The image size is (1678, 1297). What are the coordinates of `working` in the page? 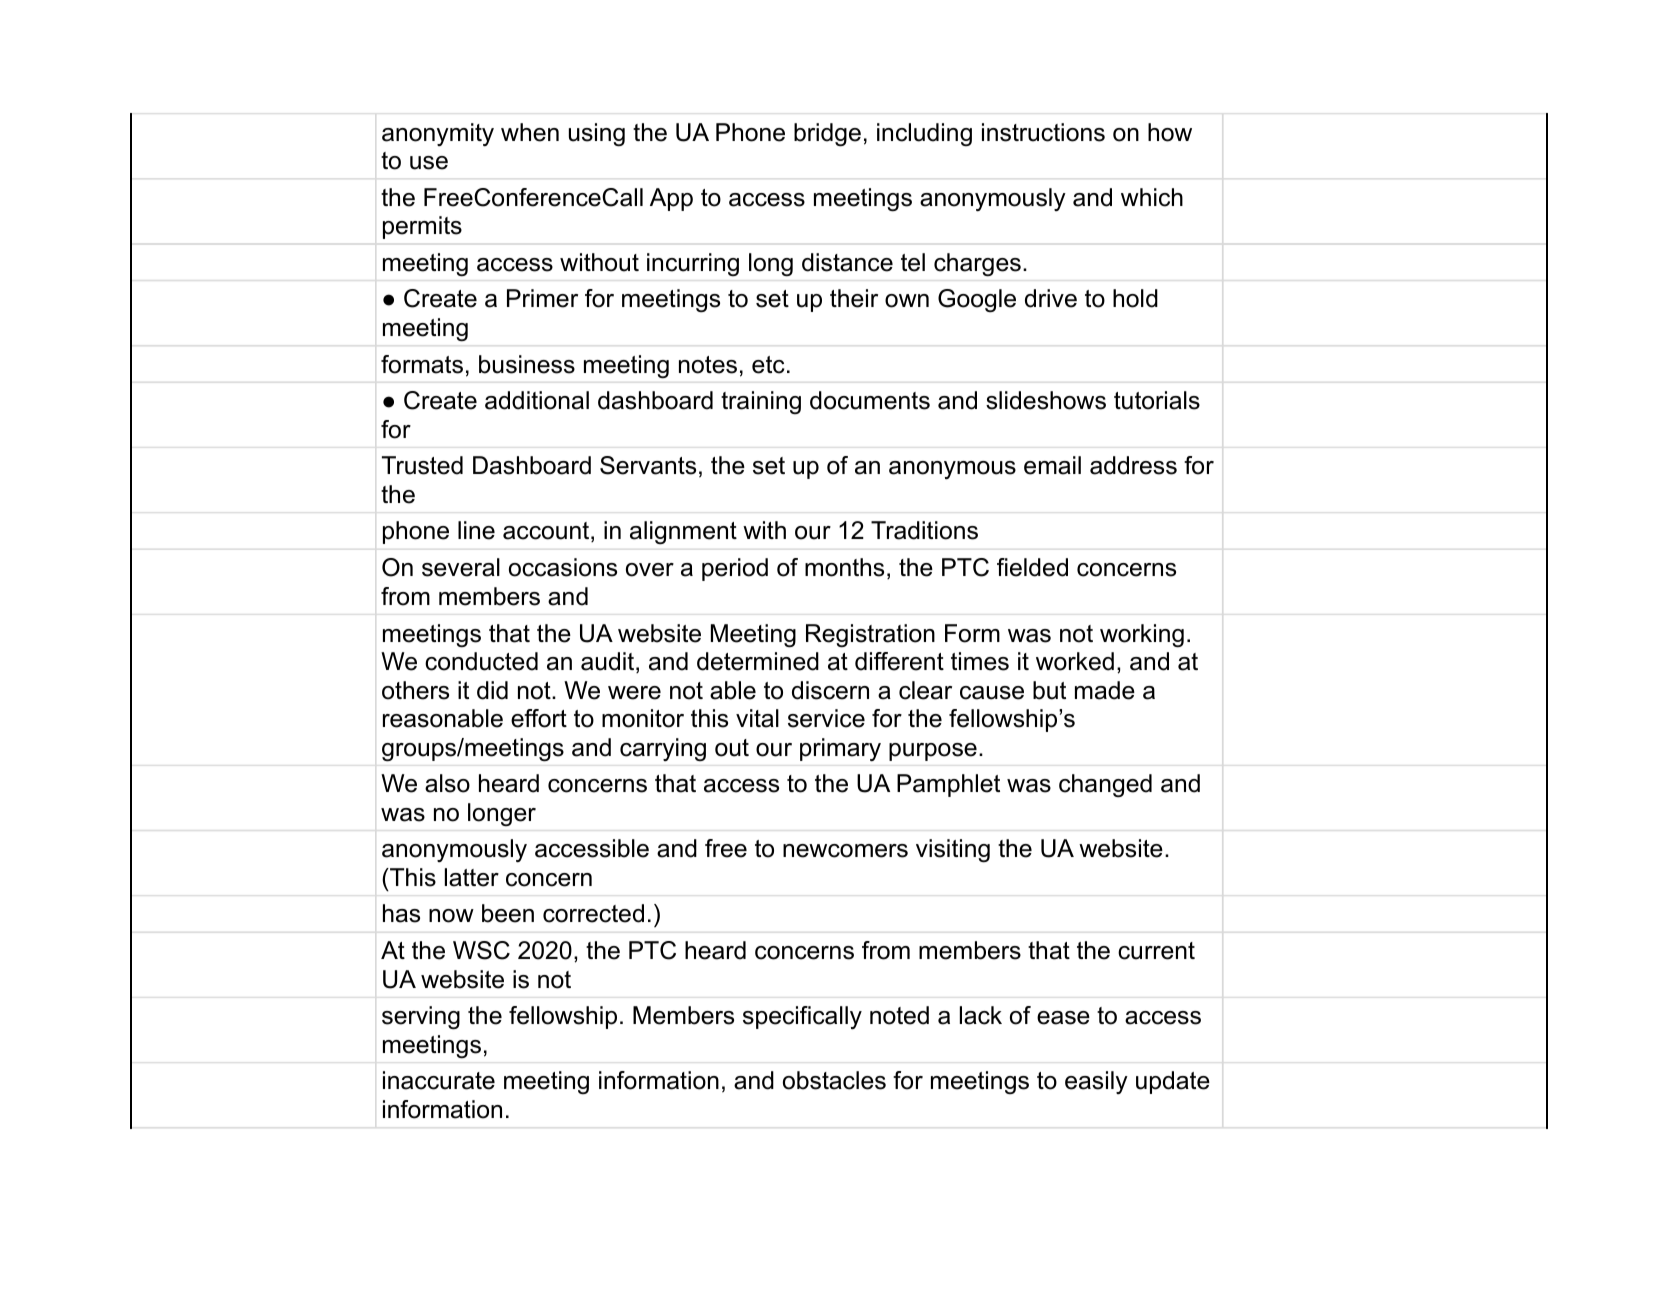 It's located at (1142, 636).
